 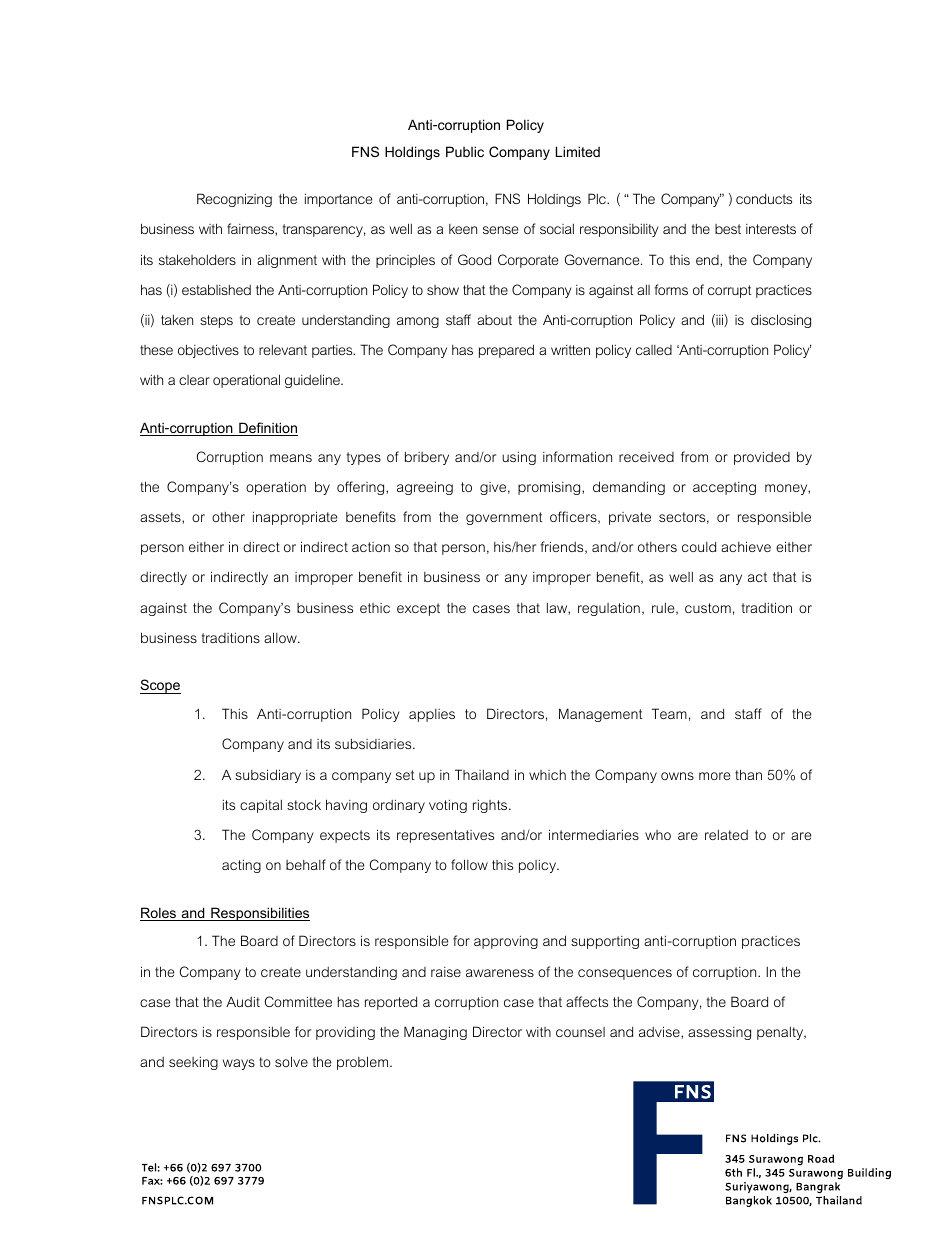 I want to click on Public, so click(x=465, y=151).
